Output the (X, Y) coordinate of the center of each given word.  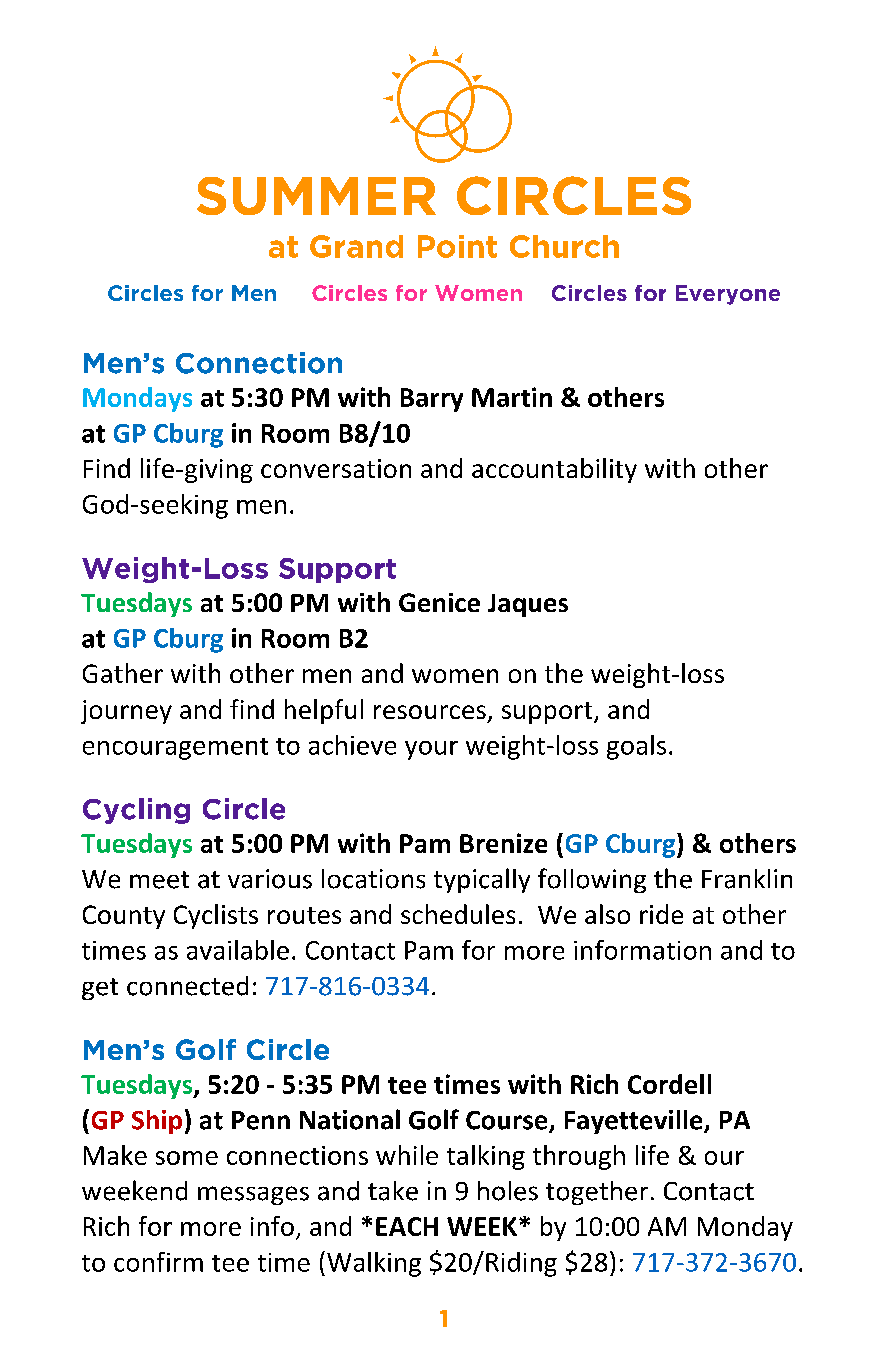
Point (457, 246)
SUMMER (316, 196)
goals (636, 747)
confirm (158, 1262)
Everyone (728, 295)
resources (430, 712)
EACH (407, 1226)
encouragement (175, 749)
